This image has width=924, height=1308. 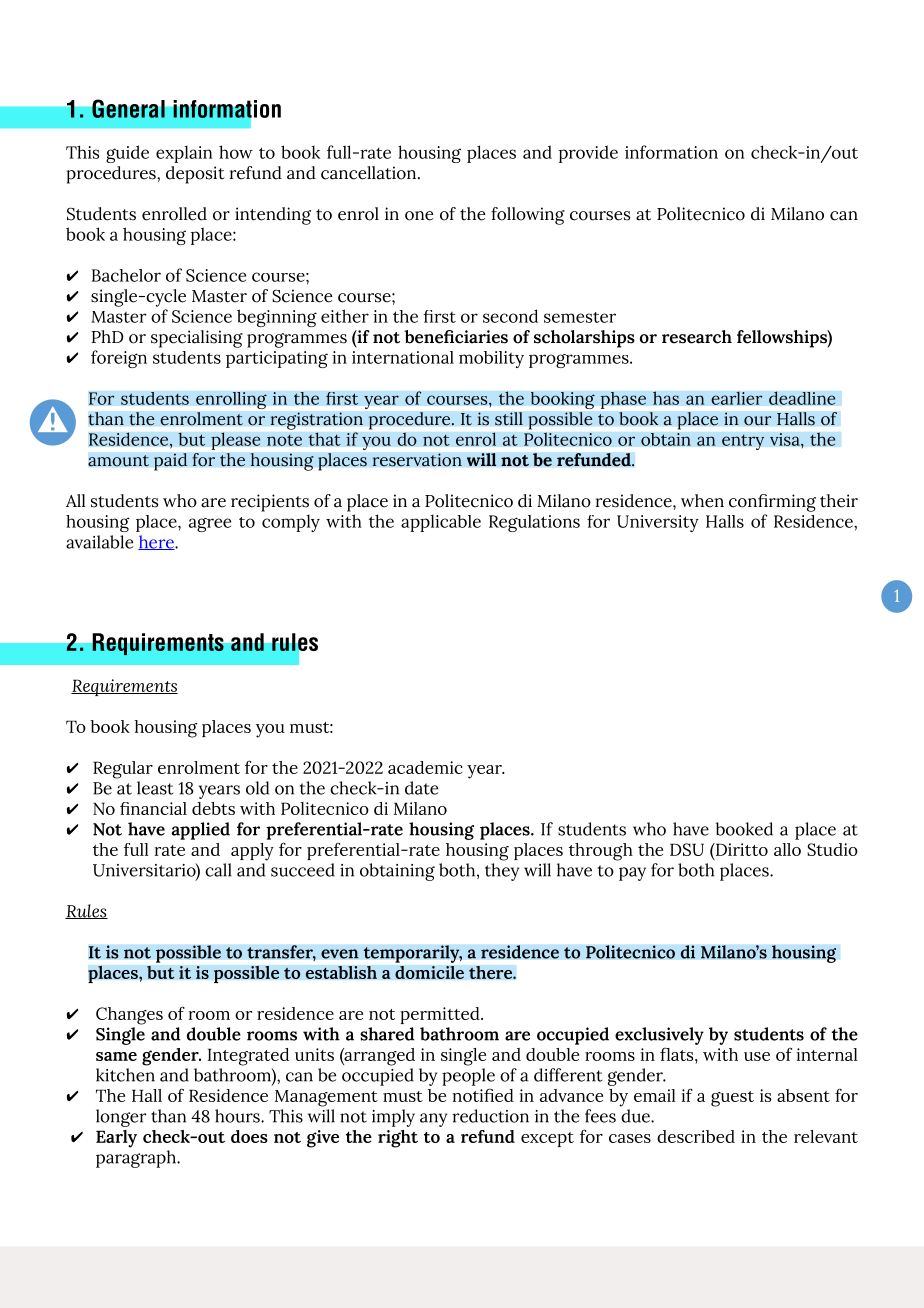 What do you see at coordinates (184, 154) in the image?
I see `explain` at bounding box center [184, 154].
